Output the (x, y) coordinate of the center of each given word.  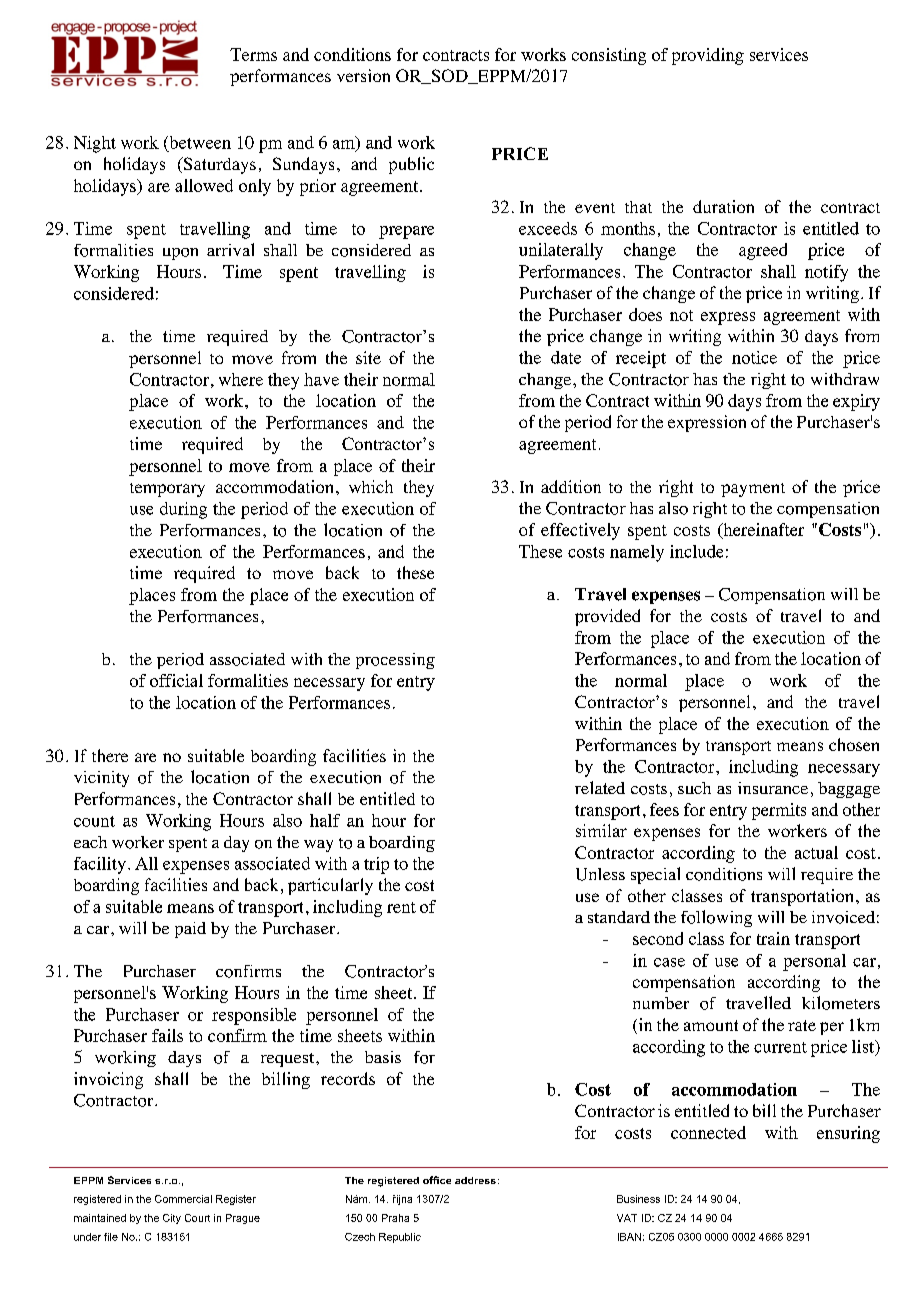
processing (395, 661)
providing (708, 56)
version (363, 75)
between (199, 142)
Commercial (183, 1199)
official (176, 680)
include (696, 551)
